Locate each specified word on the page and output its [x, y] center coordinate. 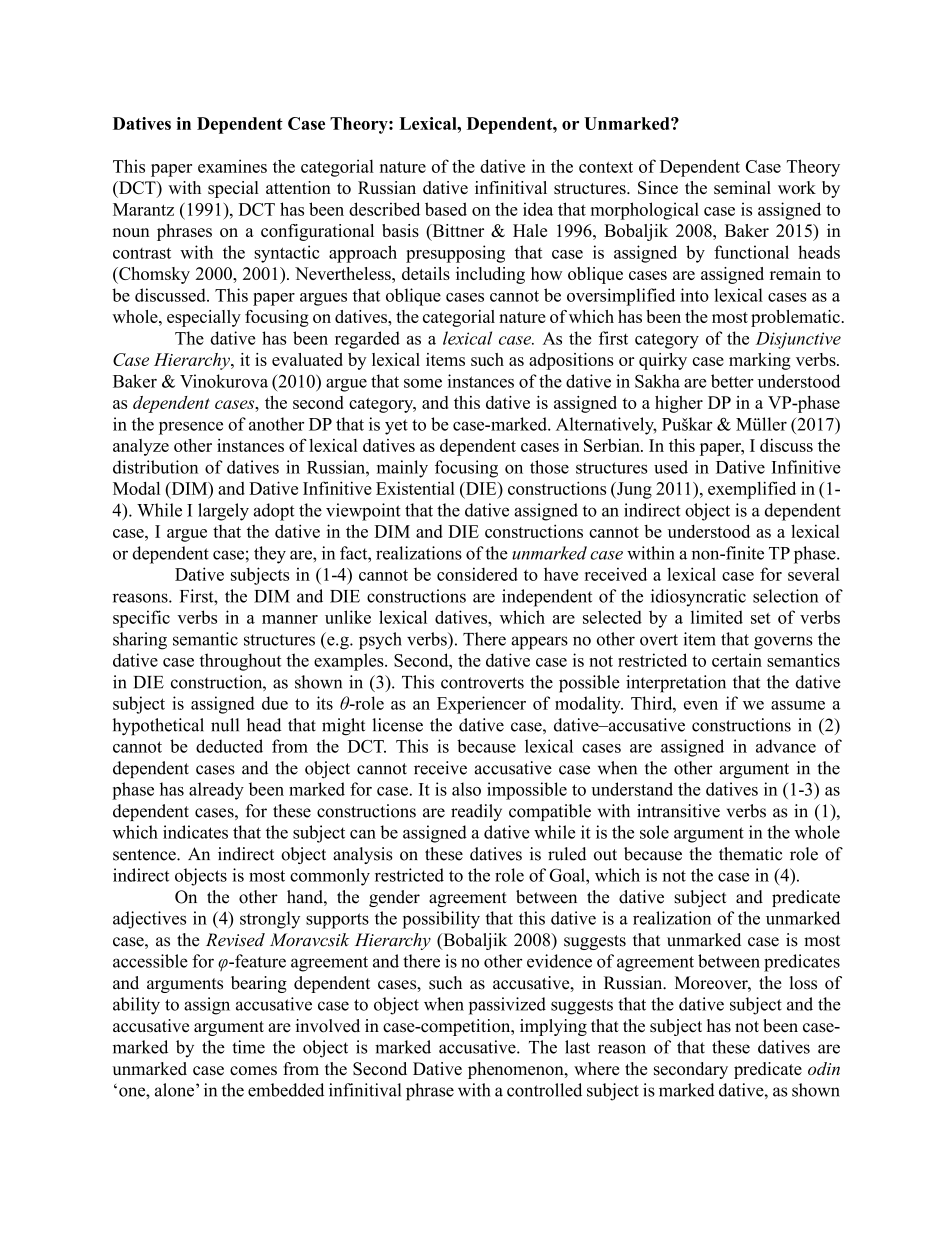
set [761, 618]
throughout [240, 662]
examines [232, 166]
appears [539, 643]
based [446, 209]
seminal [742, 187]
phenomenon [517, 1070]
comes [253, 1070]
